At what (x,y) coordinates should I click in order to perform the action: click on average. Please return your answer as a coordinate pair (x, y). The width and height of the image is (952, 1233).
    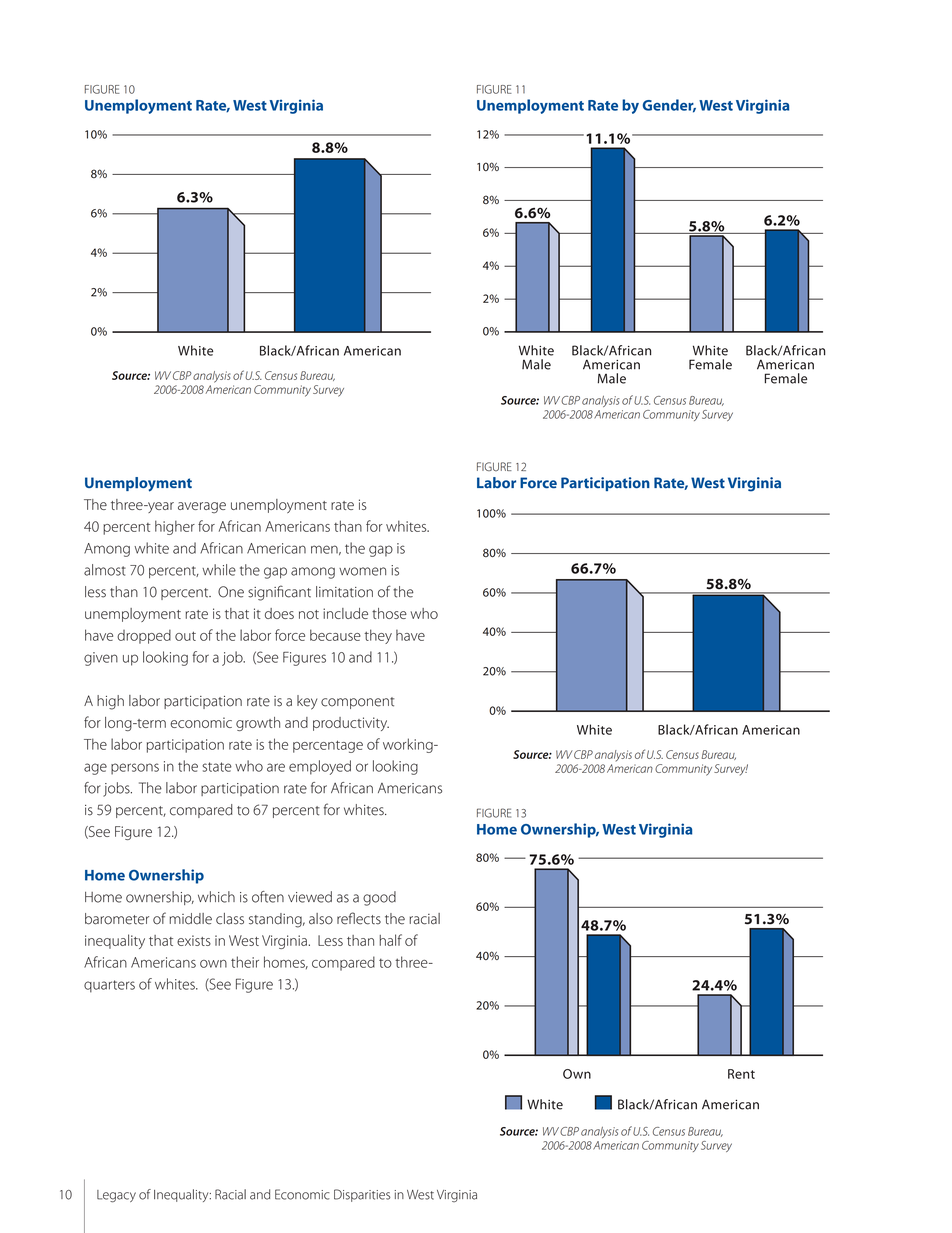
    Looking at the image, I should click on (202, 507).
